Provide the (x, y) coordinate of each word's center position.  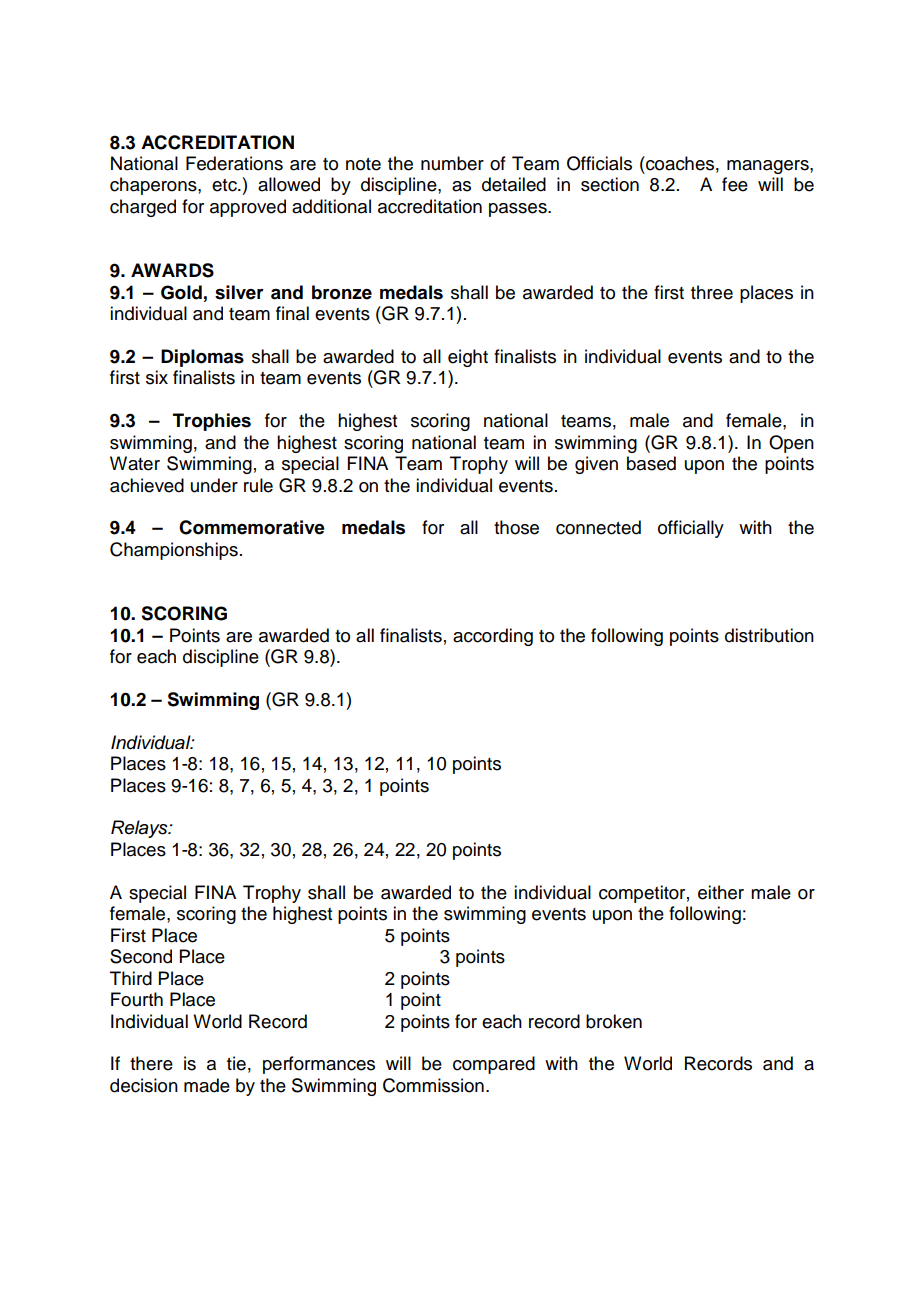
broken (614, 1021)
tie (236, 1063)
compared (494, 1065)
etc (225, 185)
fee (735, 184)
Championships (174, 551)
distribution (769, 635)
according (493, 637)
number (452, 163)
